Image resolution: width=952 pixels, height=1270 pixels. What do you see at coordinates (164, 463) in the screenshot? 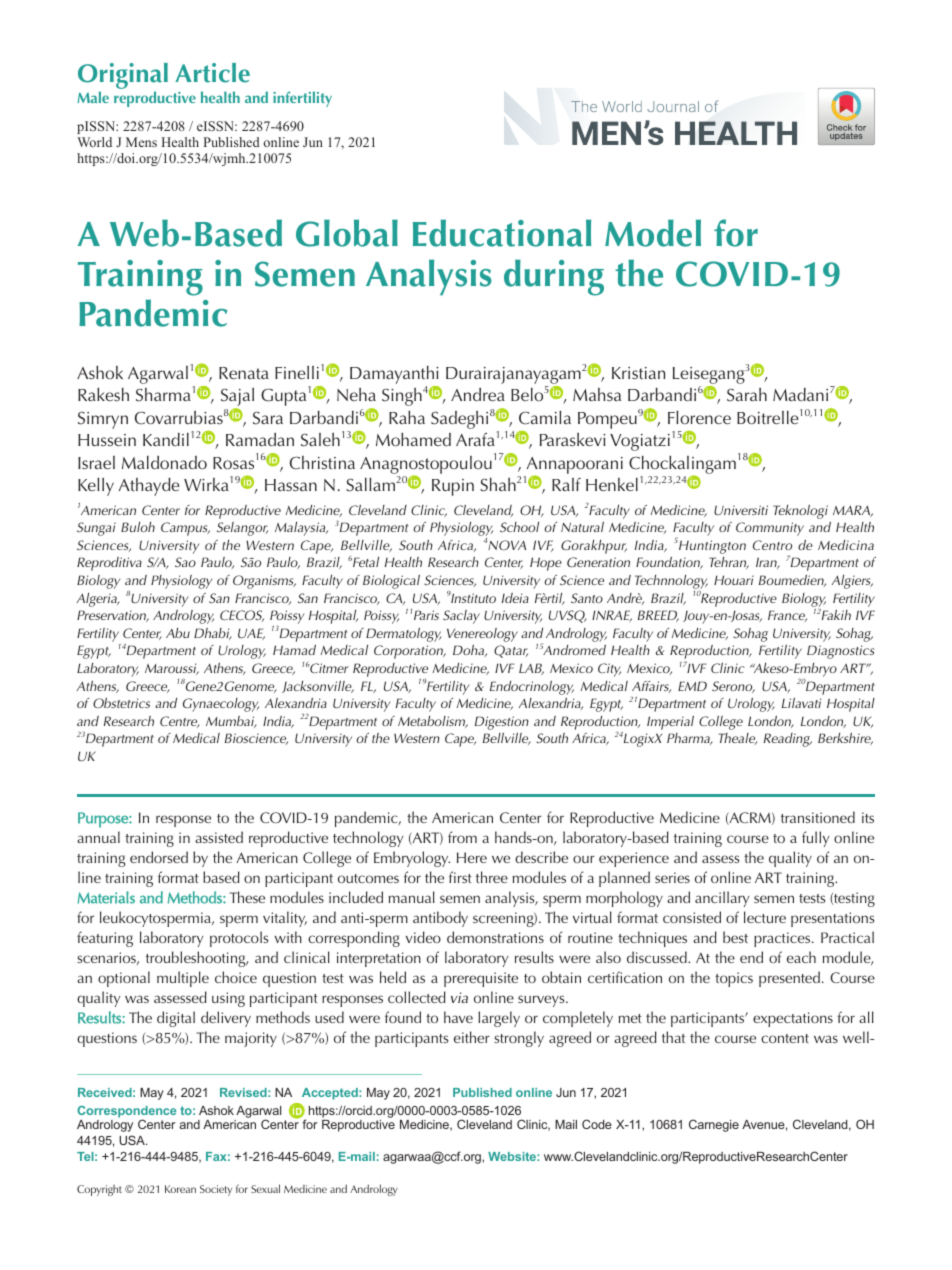
I see `Maldonado` at bounding box center [164, 463].
